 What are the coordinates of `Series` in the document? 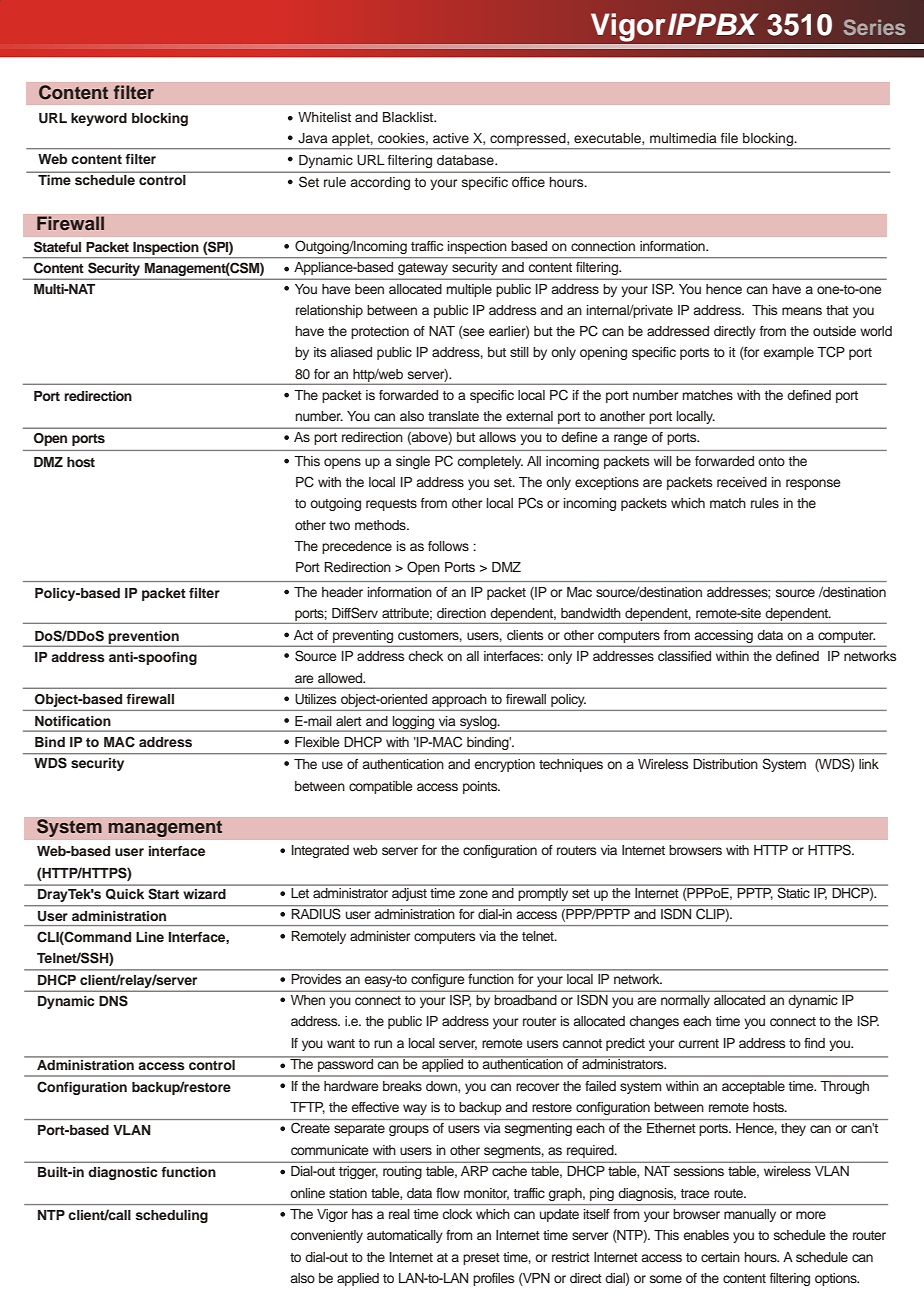 It's located at (874, 27).
